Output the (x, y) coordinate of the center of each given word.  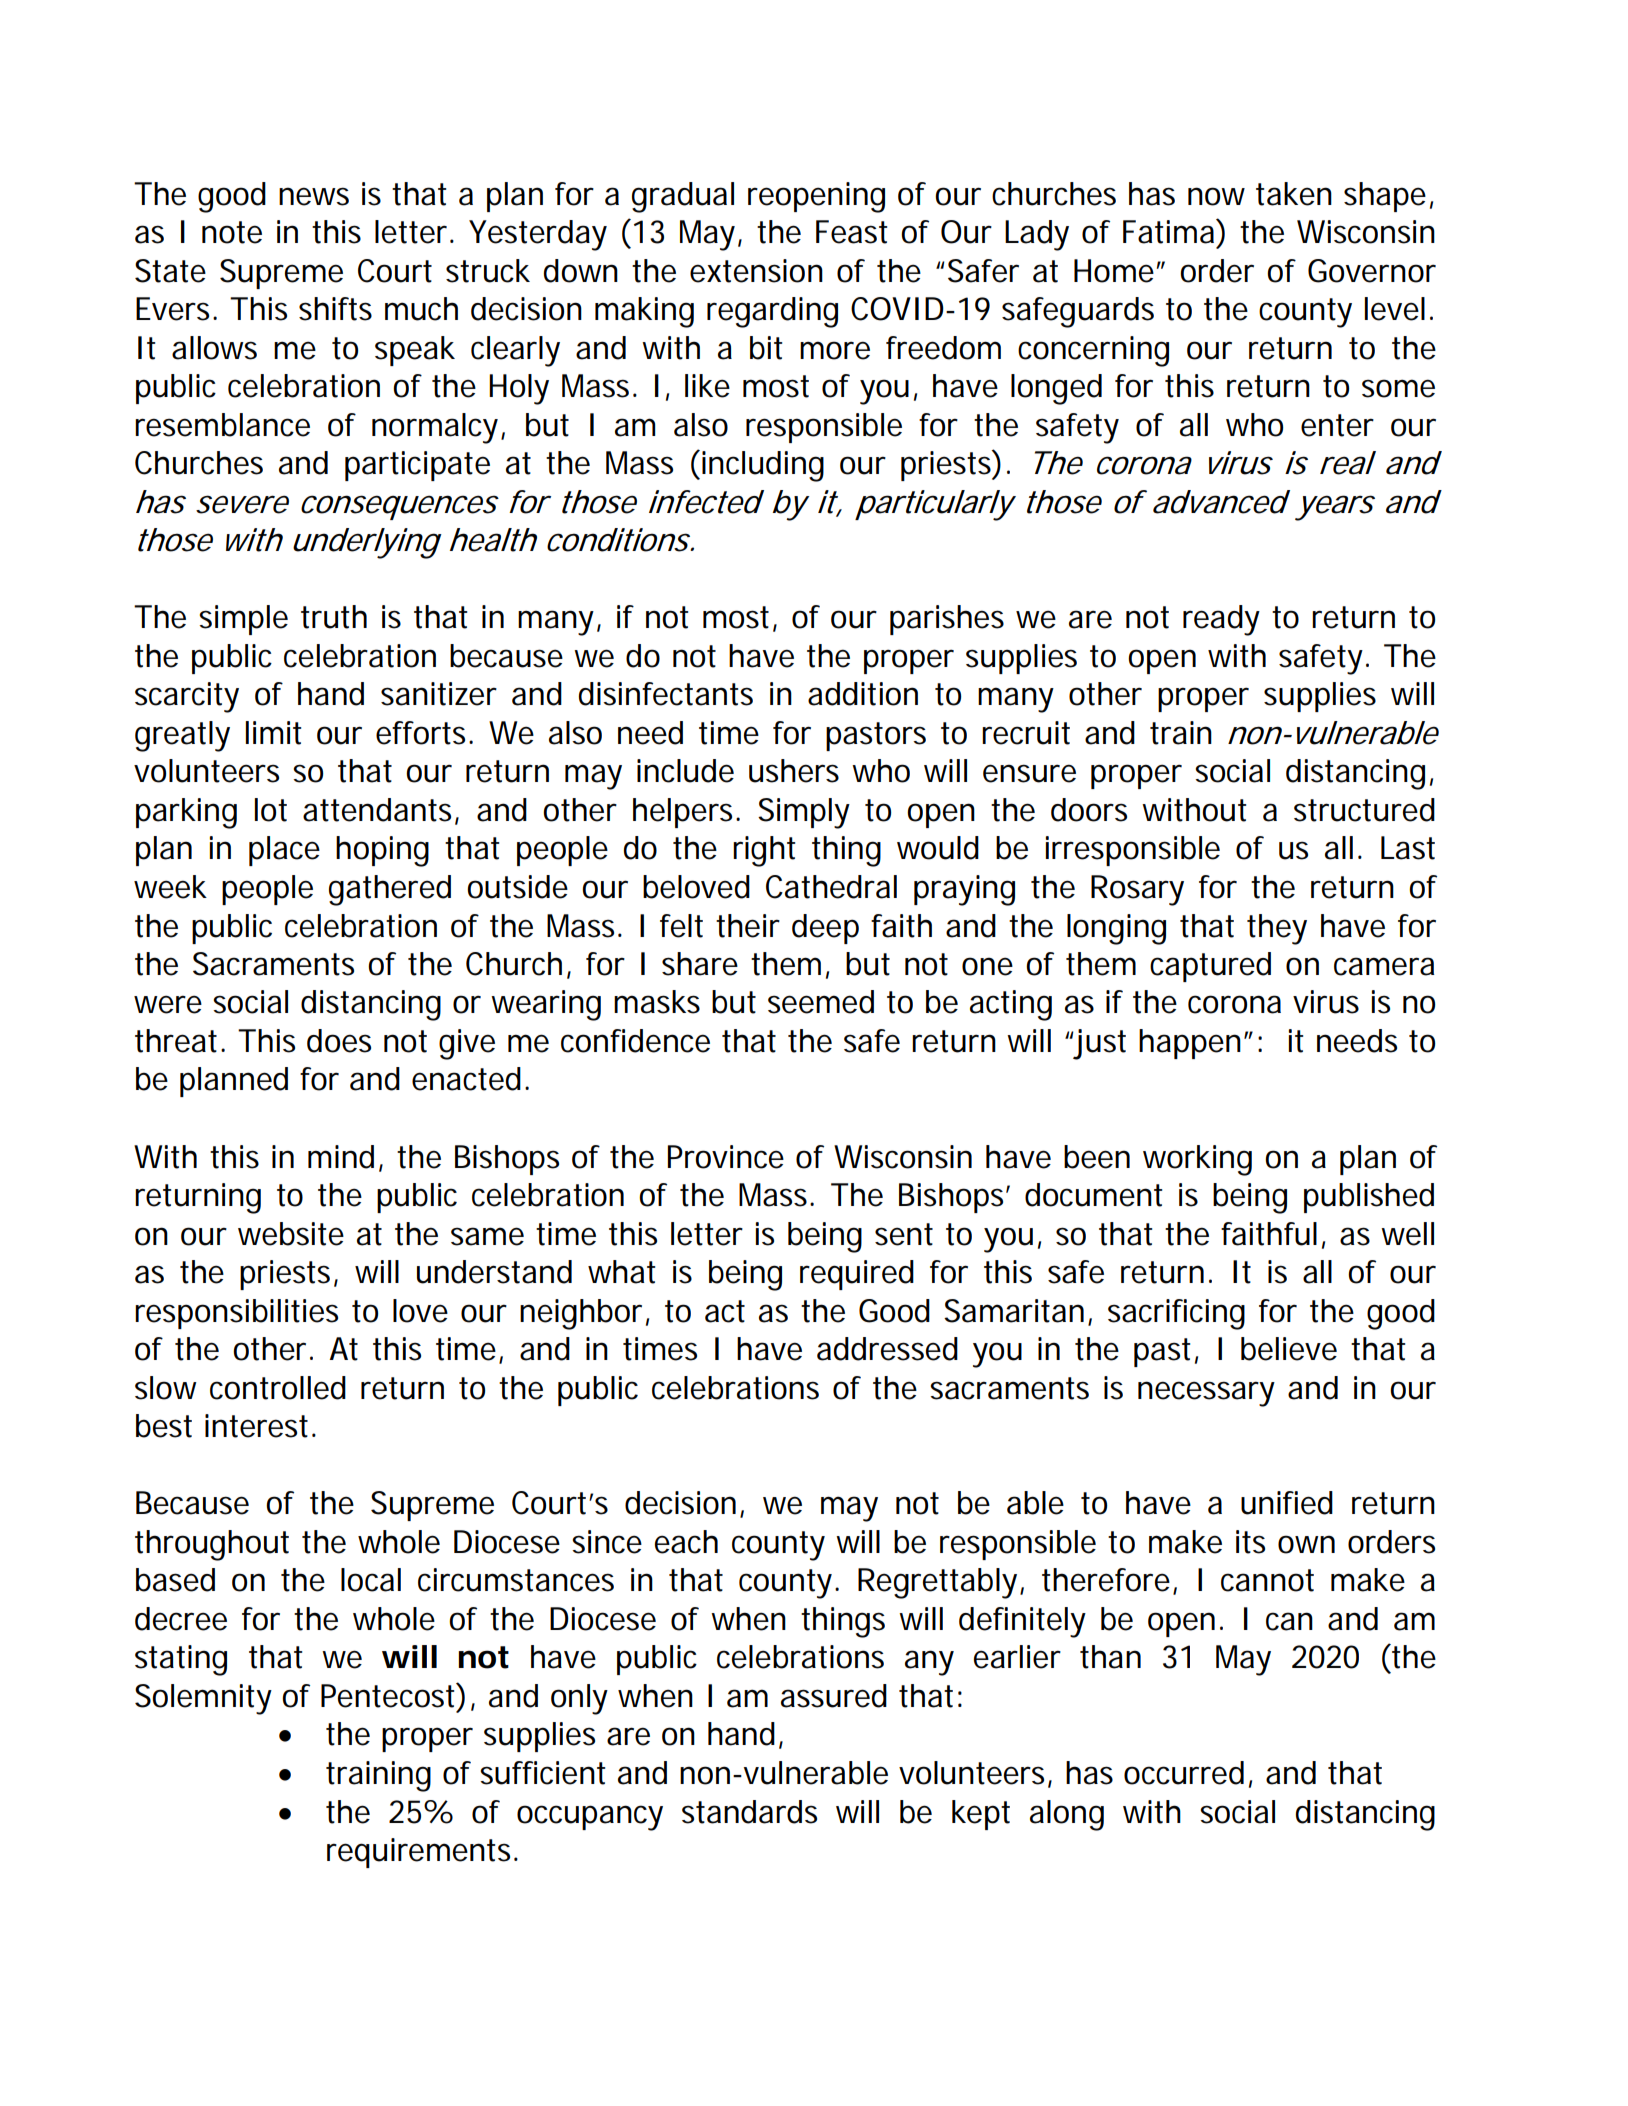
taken (1294, 194)
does (339, 1041)
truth (334, 617)
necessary (1206, 1394)
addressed (887, 1349)
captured (1210, 967)
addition (863, 694)
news (314, 196)
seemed (821, 1002)
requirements (422, 1853)
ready (1221, 620)
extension (756, 271)
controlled (278, 1388)
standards (749, 1812)
